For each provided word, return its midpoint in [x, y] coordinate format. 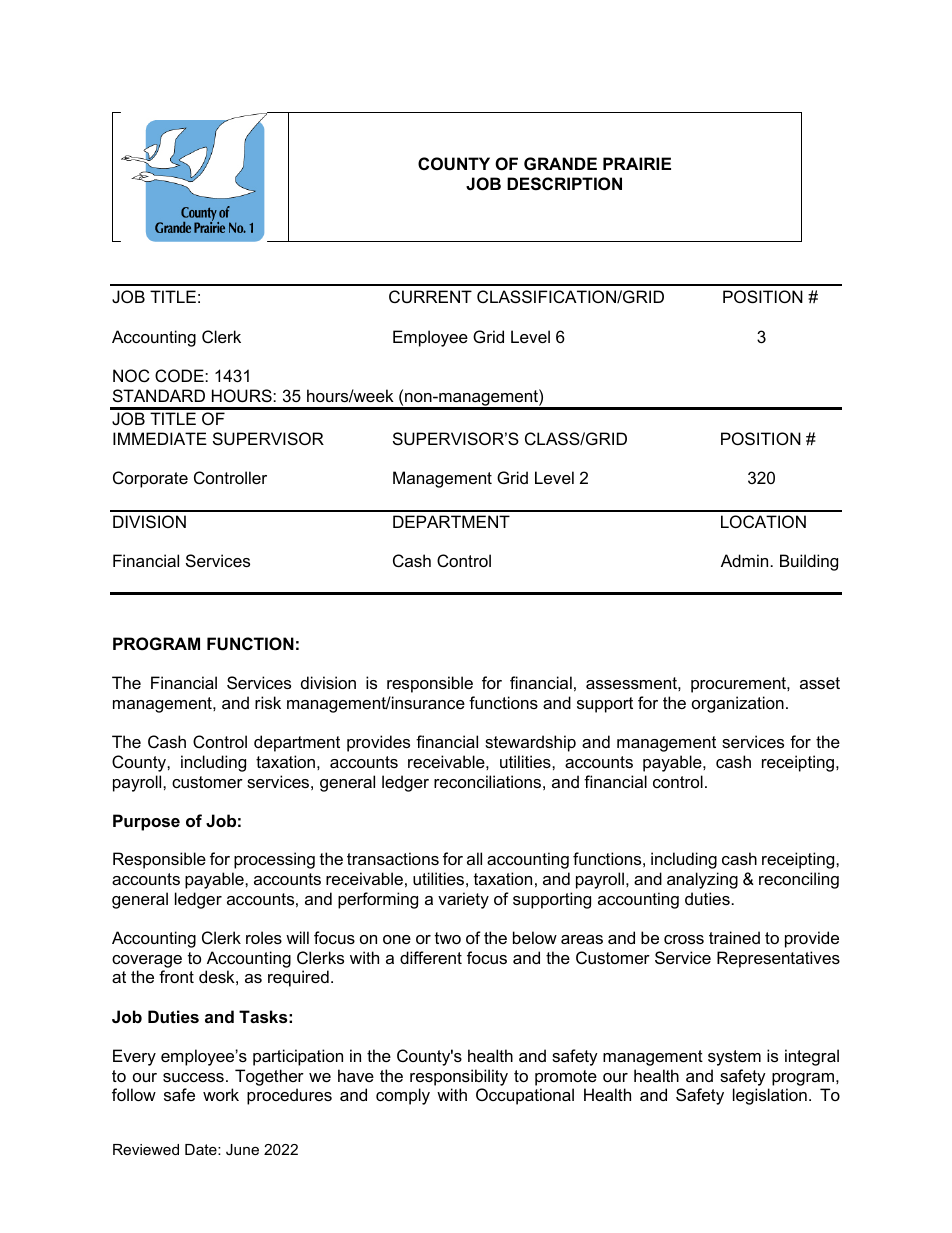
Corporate [150, 479]
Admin [744, 560]
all [474, 858]
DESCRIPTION [564, 184]
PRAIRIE [637, 163]
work [221, 1094]
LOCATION [763, 521]
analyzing [702, 880]
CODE [180, 375]
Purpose [146, 822]
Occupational [525, 1096]
